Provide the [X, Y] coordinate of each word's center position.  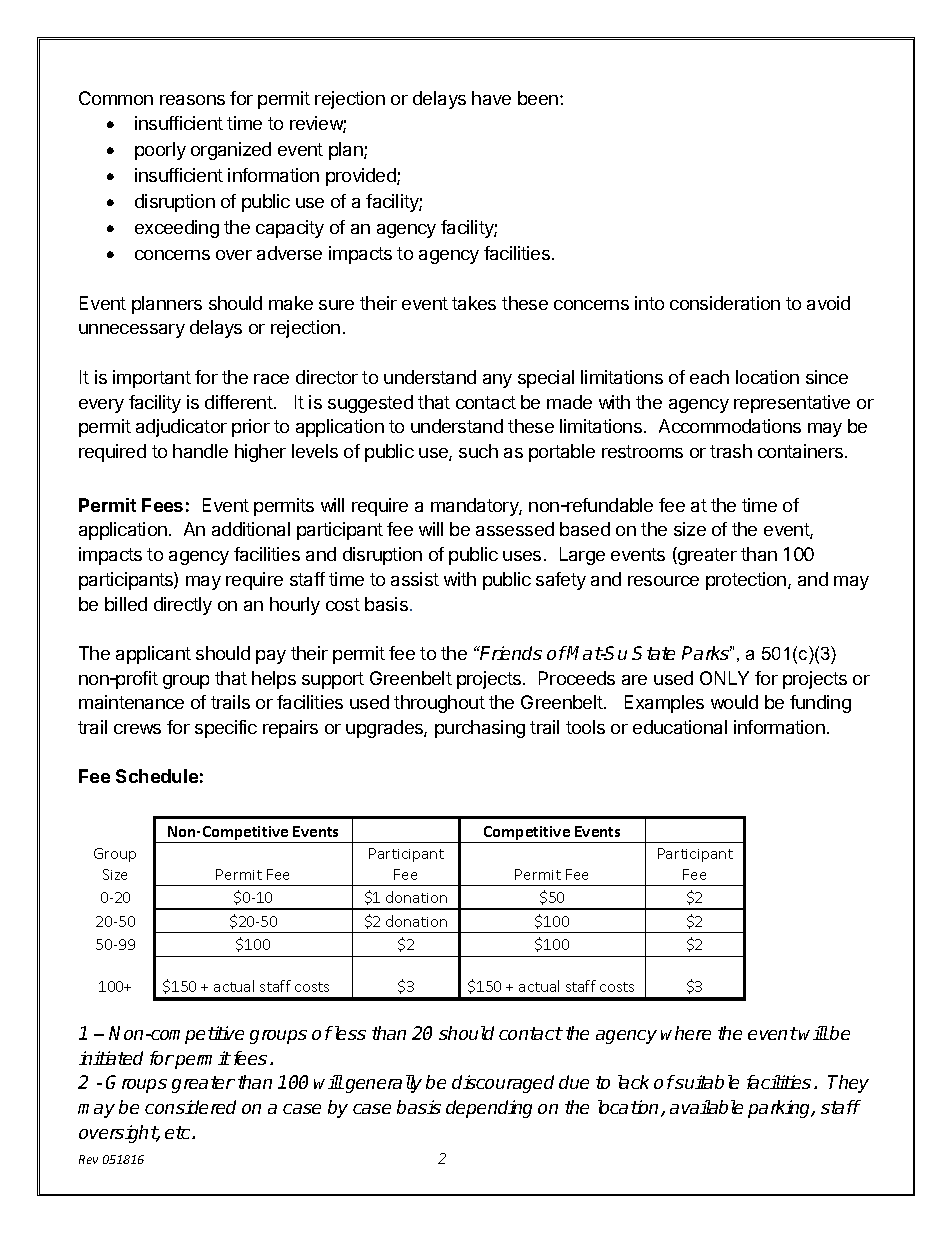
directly [183, 606]
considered [190, 1107]
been [538, 98]
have [491, 98]
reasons [192, 100]
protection [746, 581]
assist [415, 579]
